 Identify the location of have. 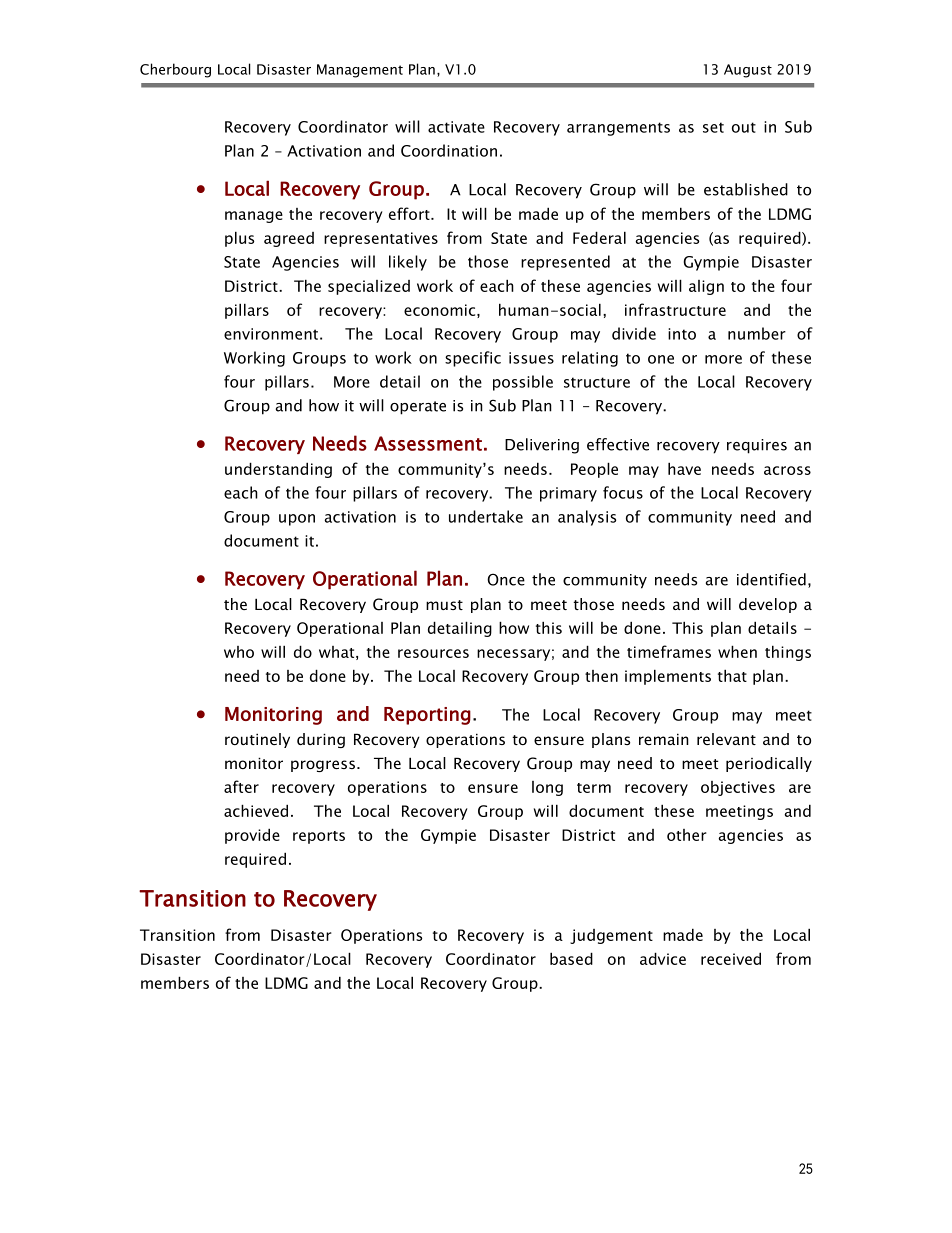
(684, 468).
